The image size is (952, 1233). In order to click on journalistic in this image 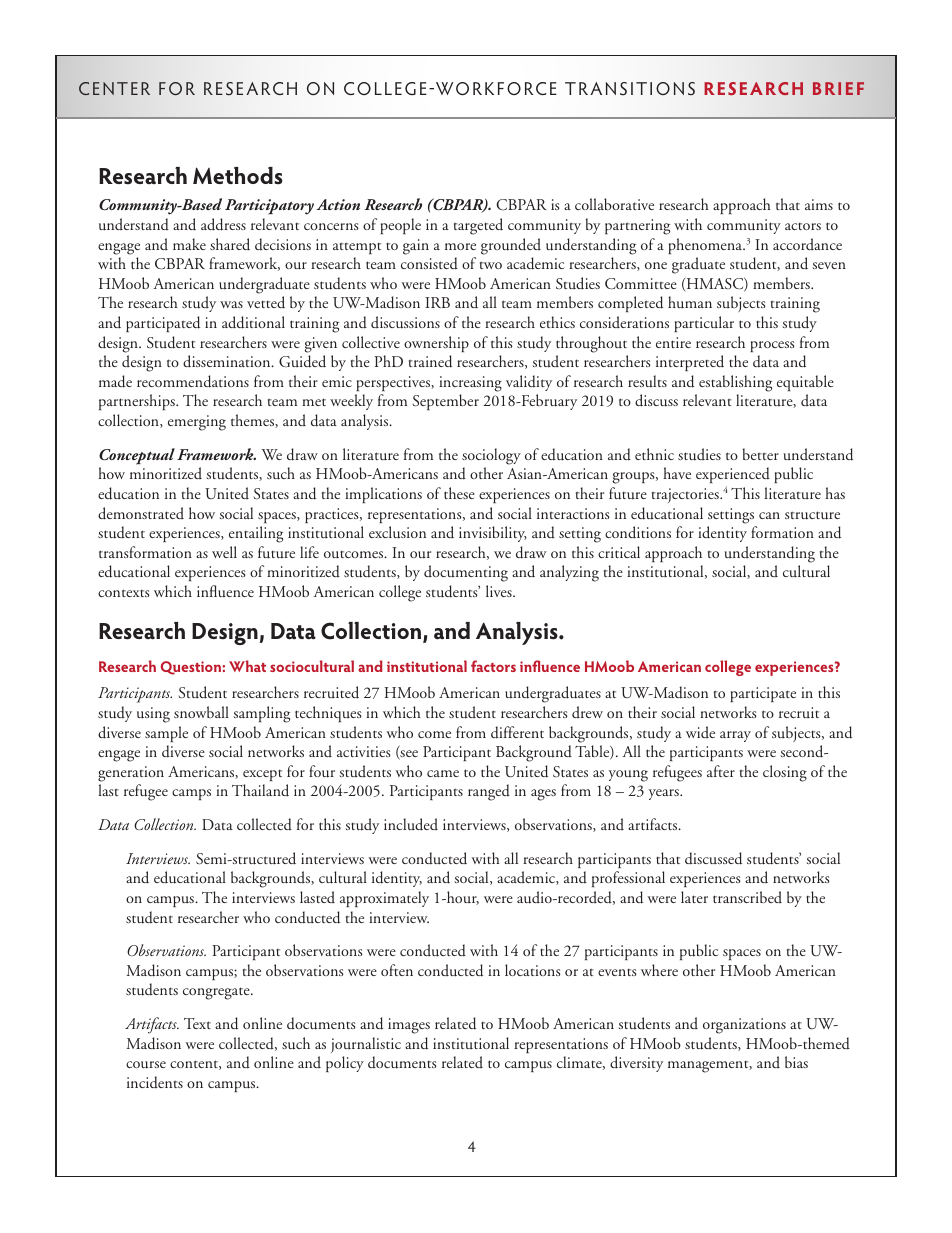, I will do `click(366, 1045)`.
